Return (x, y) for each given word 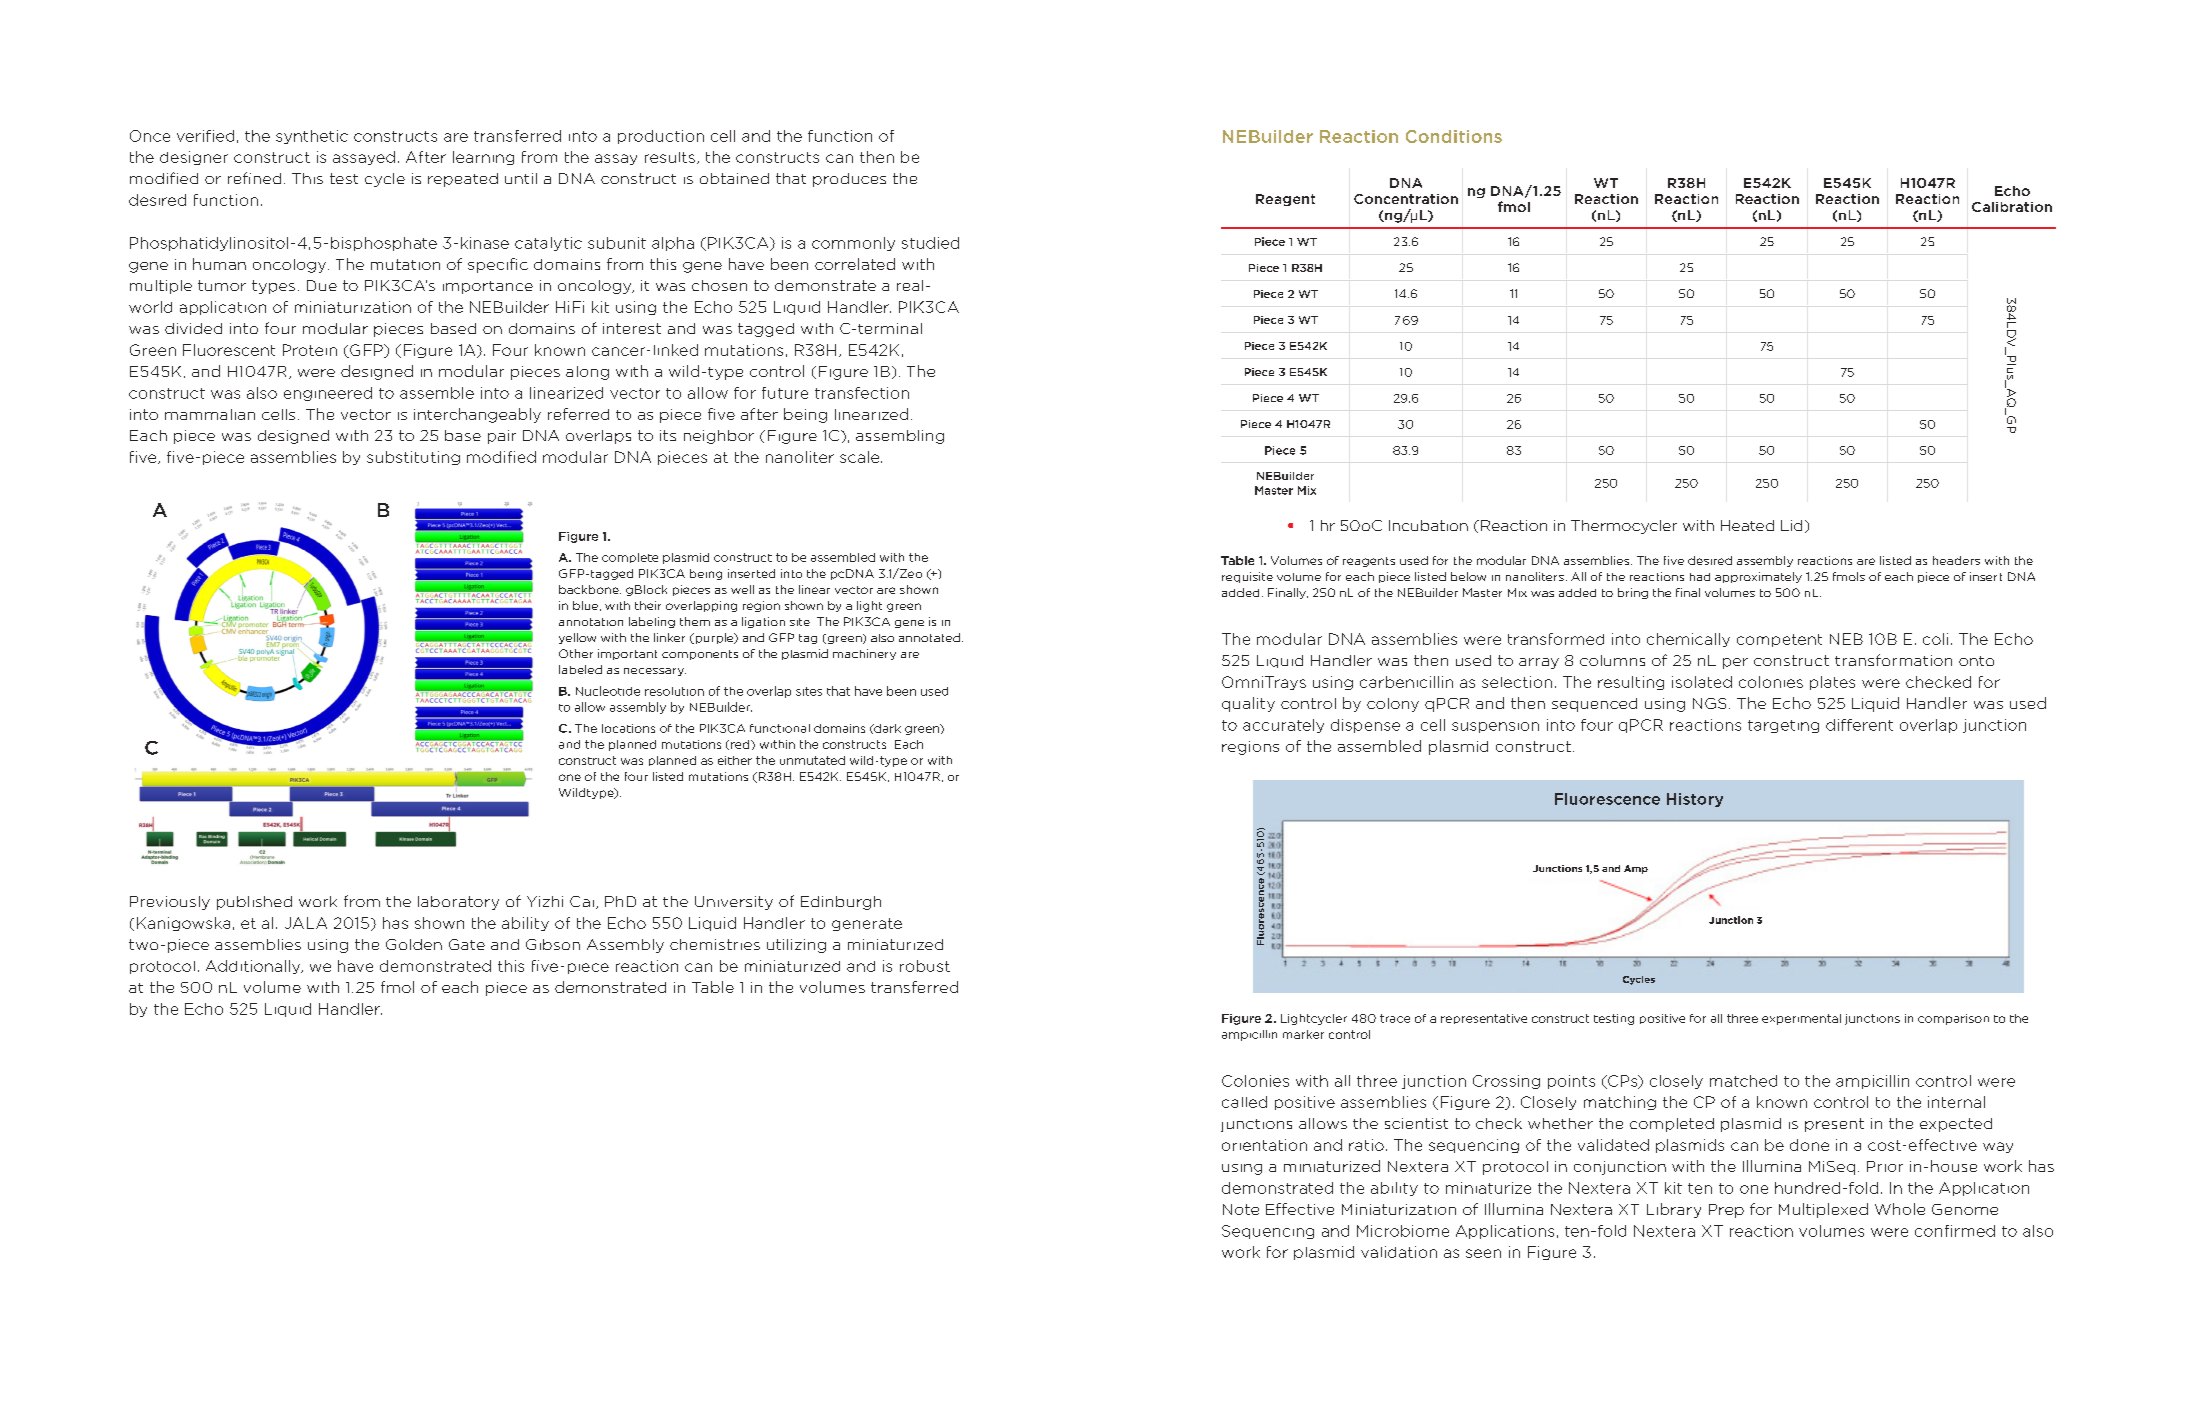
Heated (1747, 525)
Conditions (1454, 136)
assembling (900, 437)
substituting (413, 458)
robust (925, 966)
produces (849, 180)
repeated (463, 180)
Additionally (254, 967)
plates (1832, 683)
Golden (414, 944)
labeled (580, 669)
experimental (1801, 1019)
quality (1248, 704)
